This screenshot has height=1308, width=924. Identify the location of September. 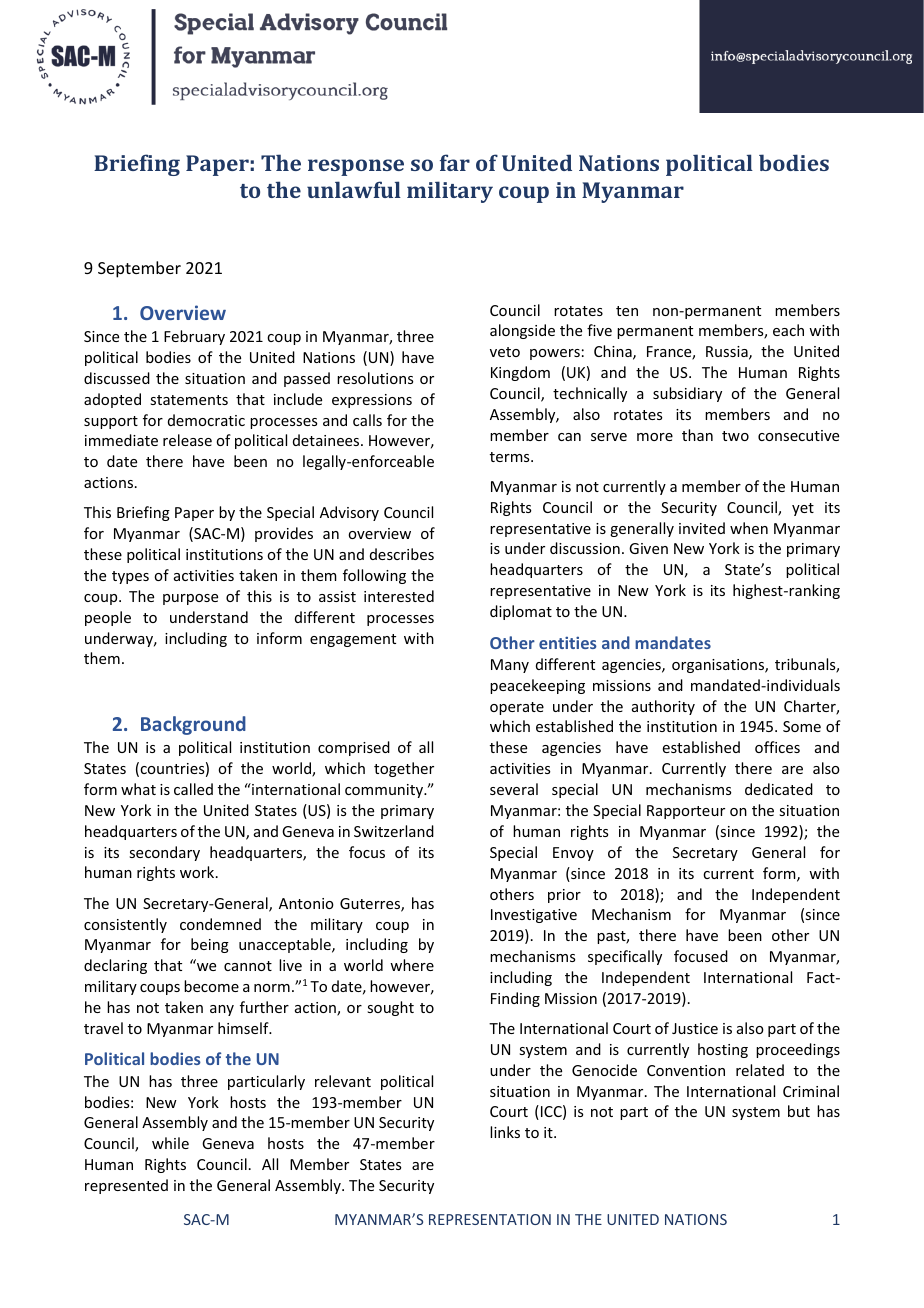
(139, 269).
